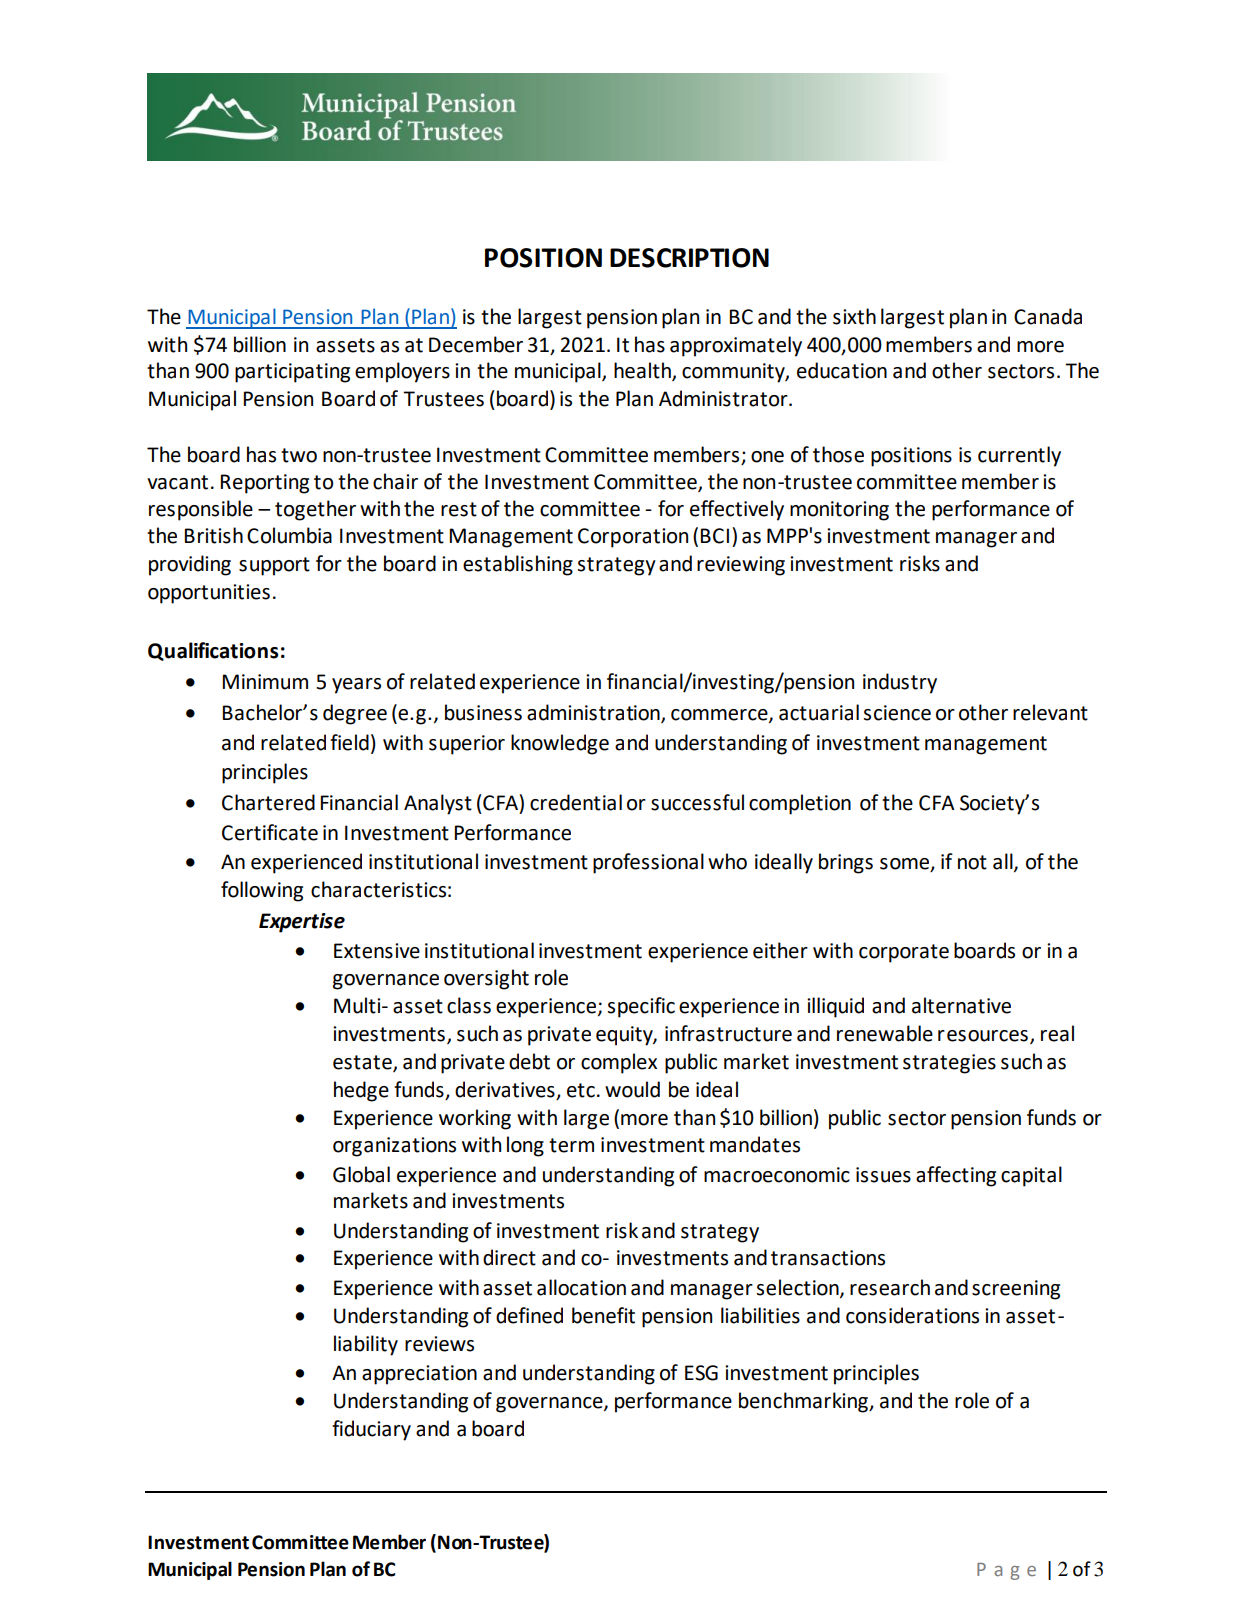  I want to click on specific, so click(641, 1007).
